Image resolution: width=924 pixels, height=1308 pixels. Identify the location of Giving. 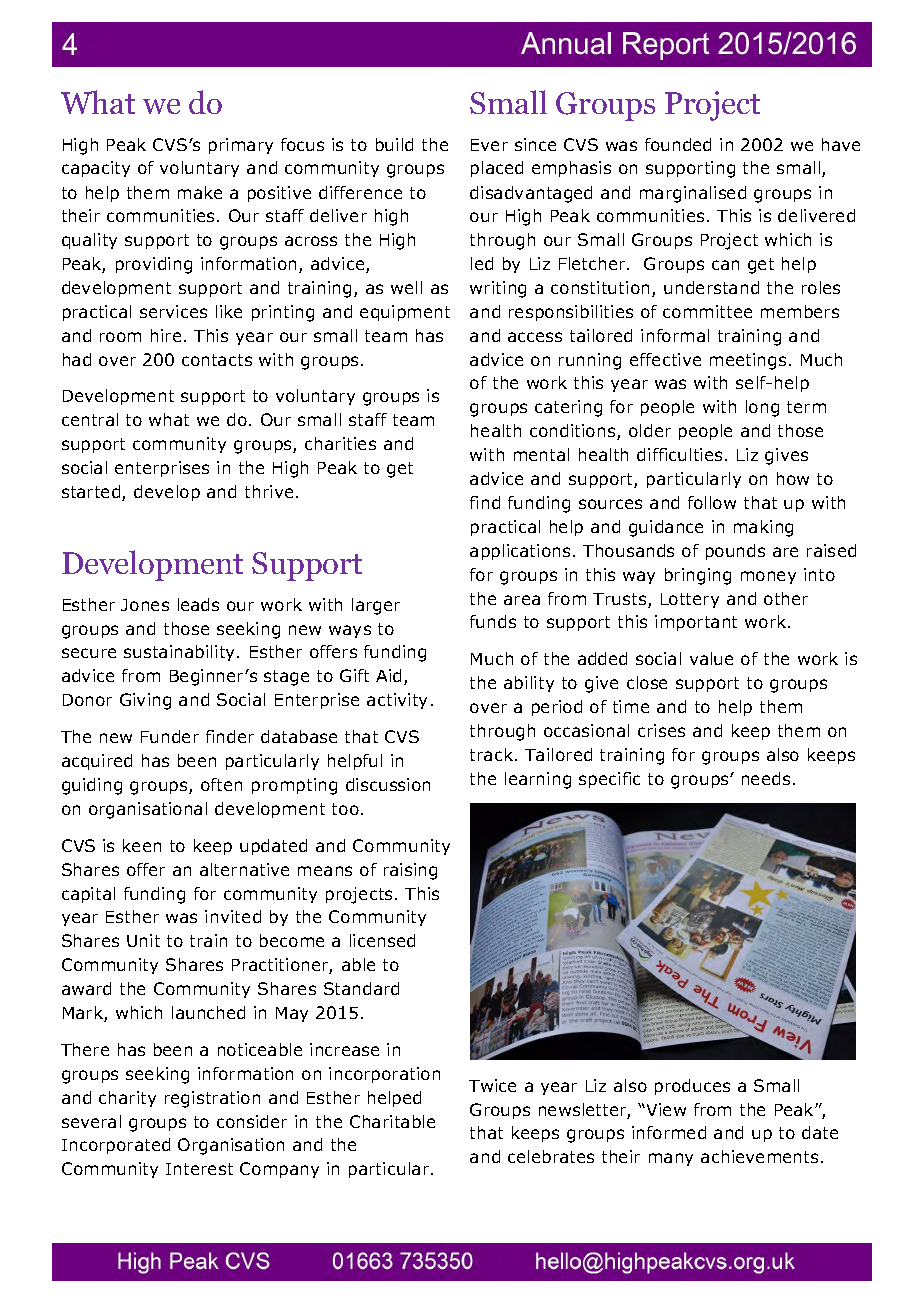
(145, 701).
